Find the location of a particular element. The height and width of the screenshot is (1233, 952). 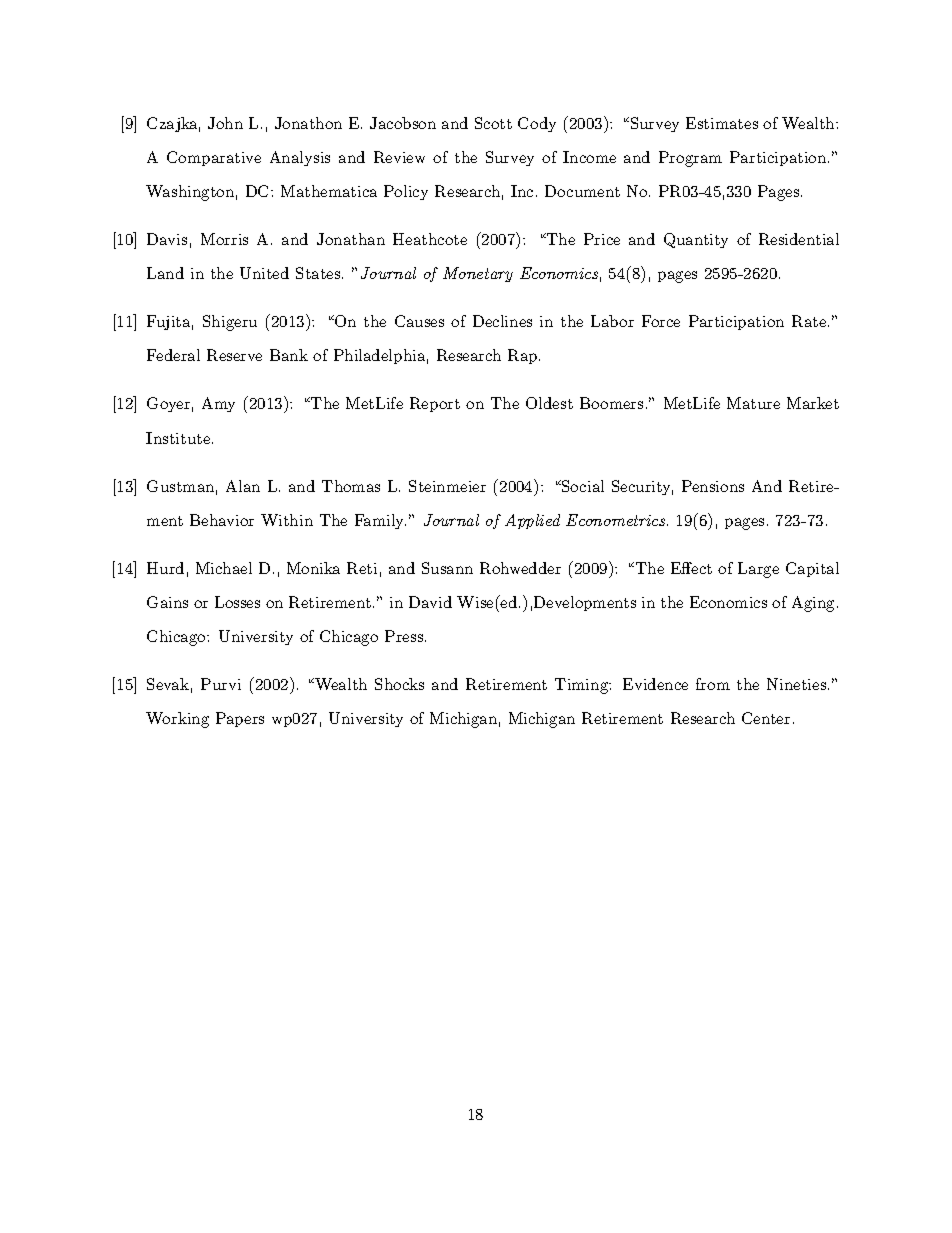

Report is located at coordinates (435, 404).
